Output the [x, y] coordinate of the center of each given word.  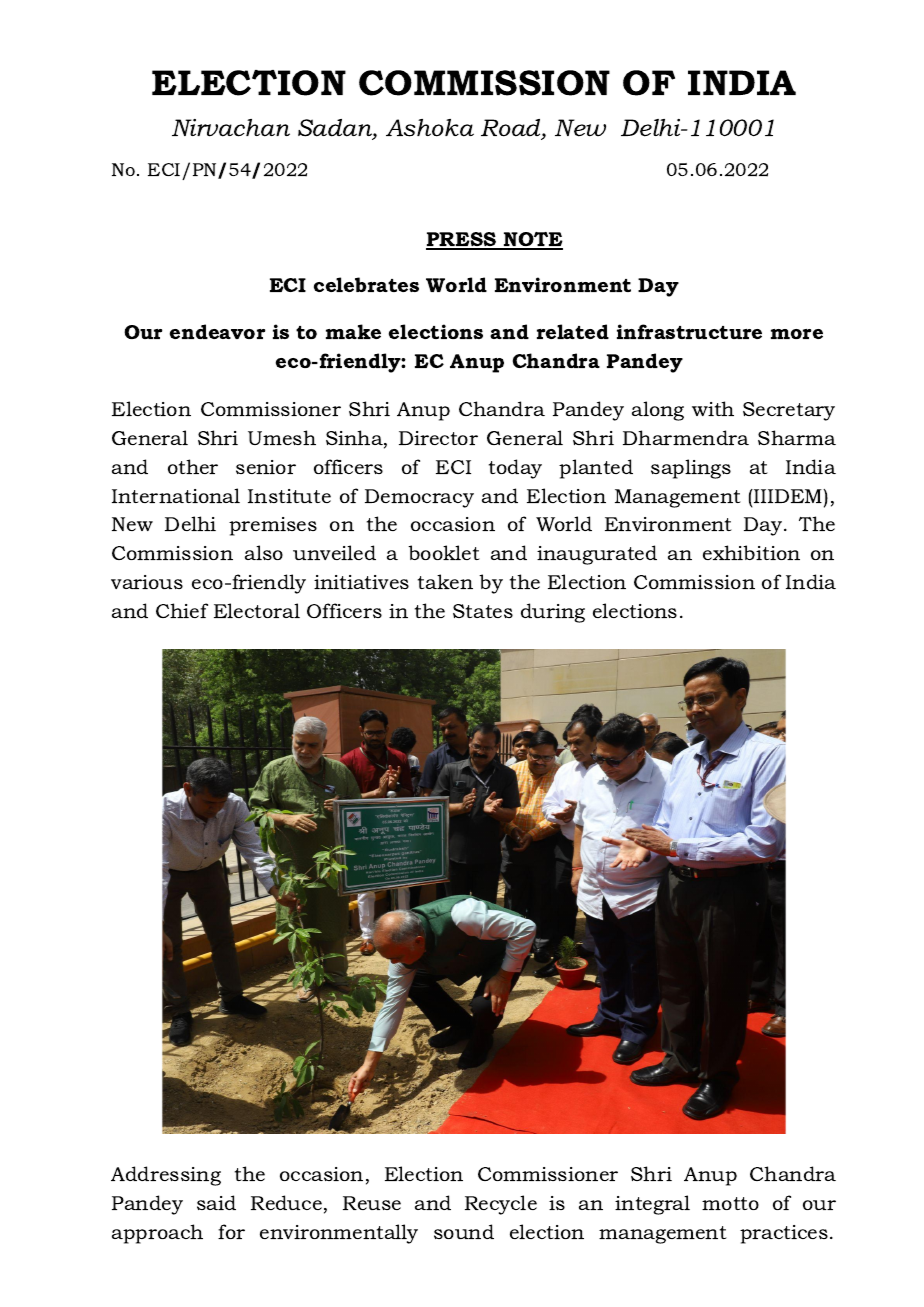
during [553, 613]
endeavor [217, 331]
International [176, 495]
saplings [691, 469]
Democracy [419, 498]
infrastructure [689, 331]
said [216, 1202]
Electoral [257, 610]
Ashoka [430, 128]
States [483, 611]
